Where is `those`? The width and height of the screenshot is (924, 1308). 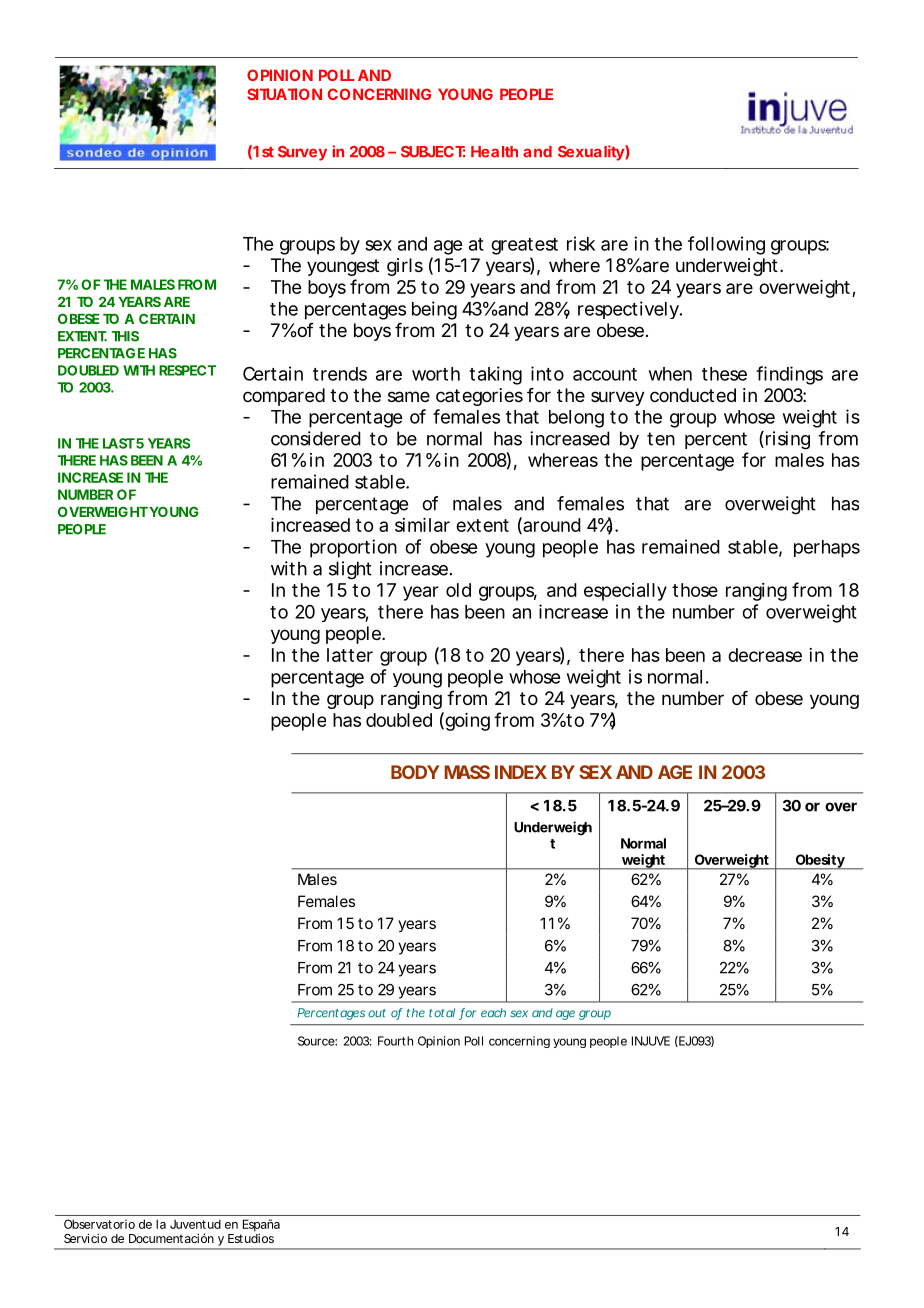
those is located at coordinates (695, 590).
